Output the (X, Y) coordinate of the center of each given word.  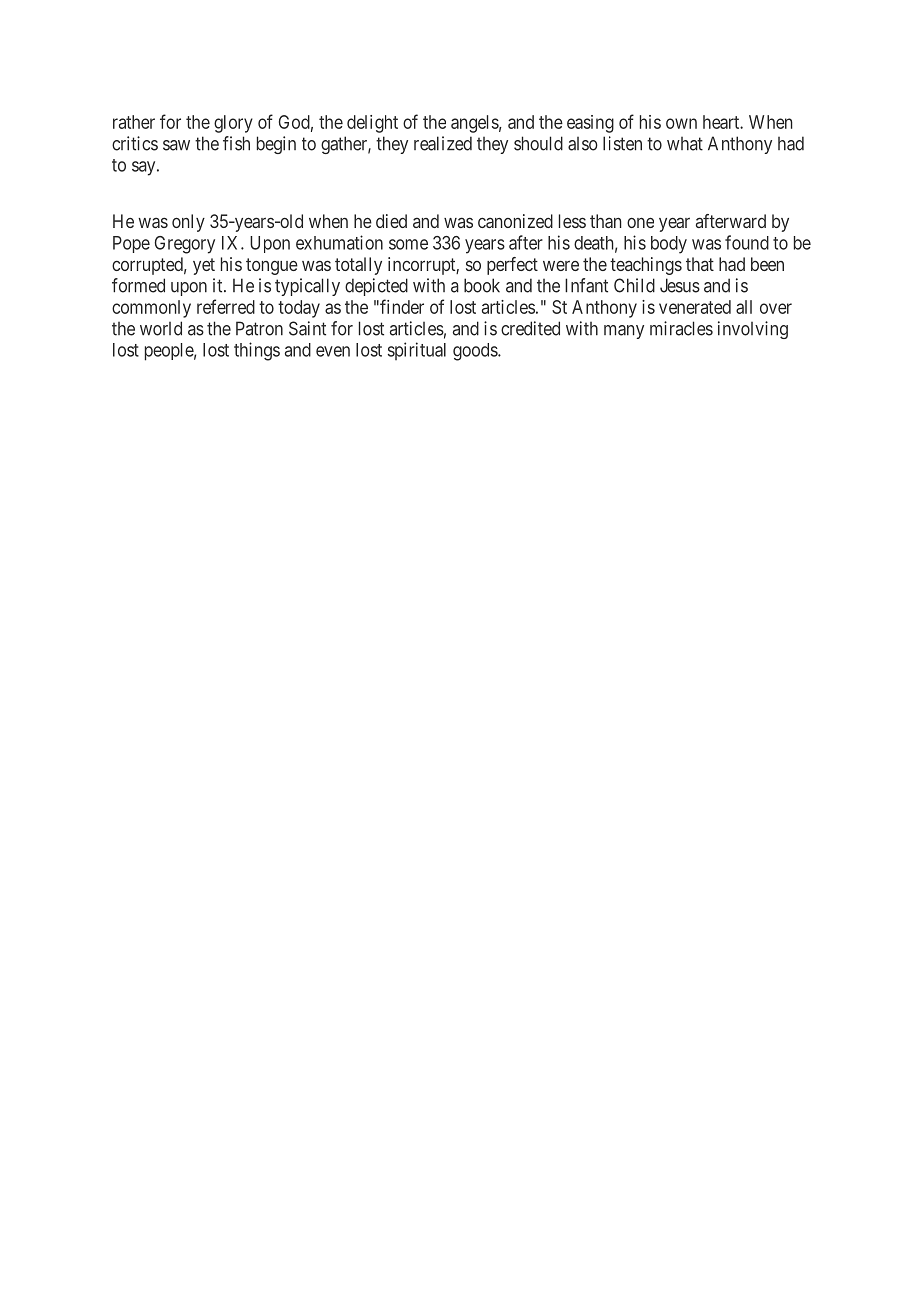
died (391, 221)
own (681, 123)
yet (204, 266)
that (700, 264)
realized (443, 143)
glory (233, 124)
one (640, 222)
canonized (515, 221)
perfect (512, 266)
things (257, 351)
